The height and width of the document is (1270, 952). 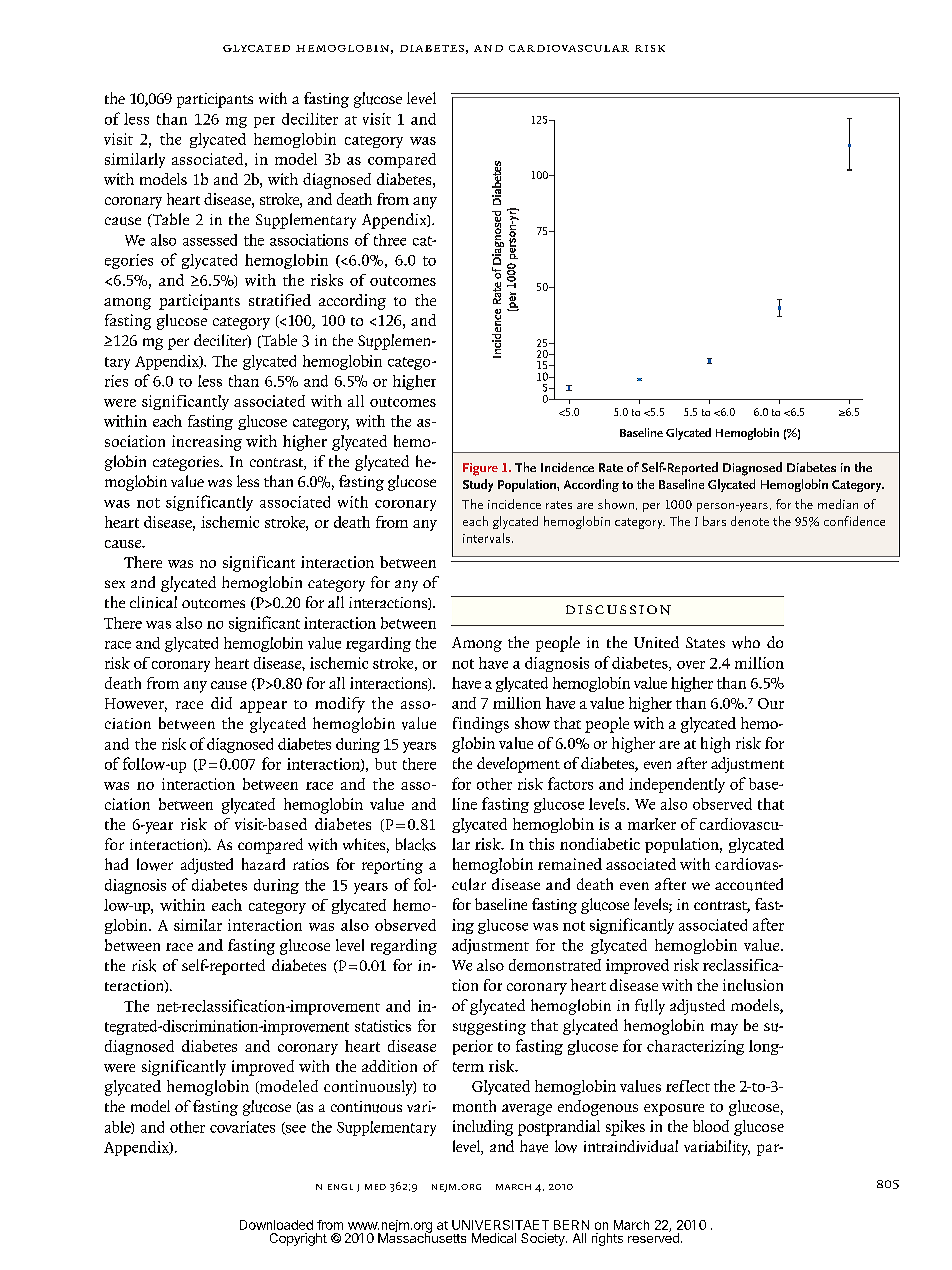 I want to click on Study, so click(x=478, y=485).
